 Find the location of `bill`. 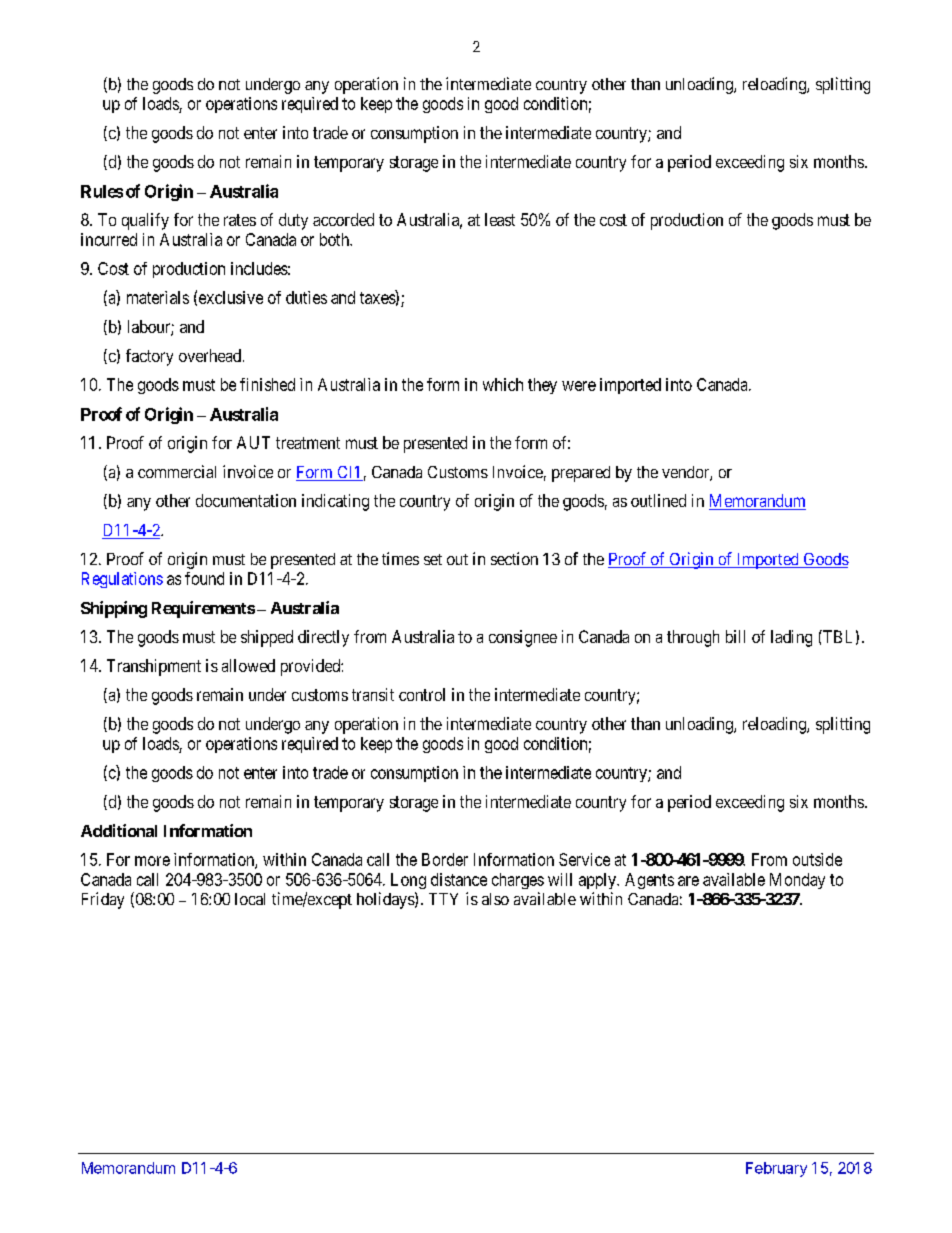

bill is located at coordinates (735, 636).
